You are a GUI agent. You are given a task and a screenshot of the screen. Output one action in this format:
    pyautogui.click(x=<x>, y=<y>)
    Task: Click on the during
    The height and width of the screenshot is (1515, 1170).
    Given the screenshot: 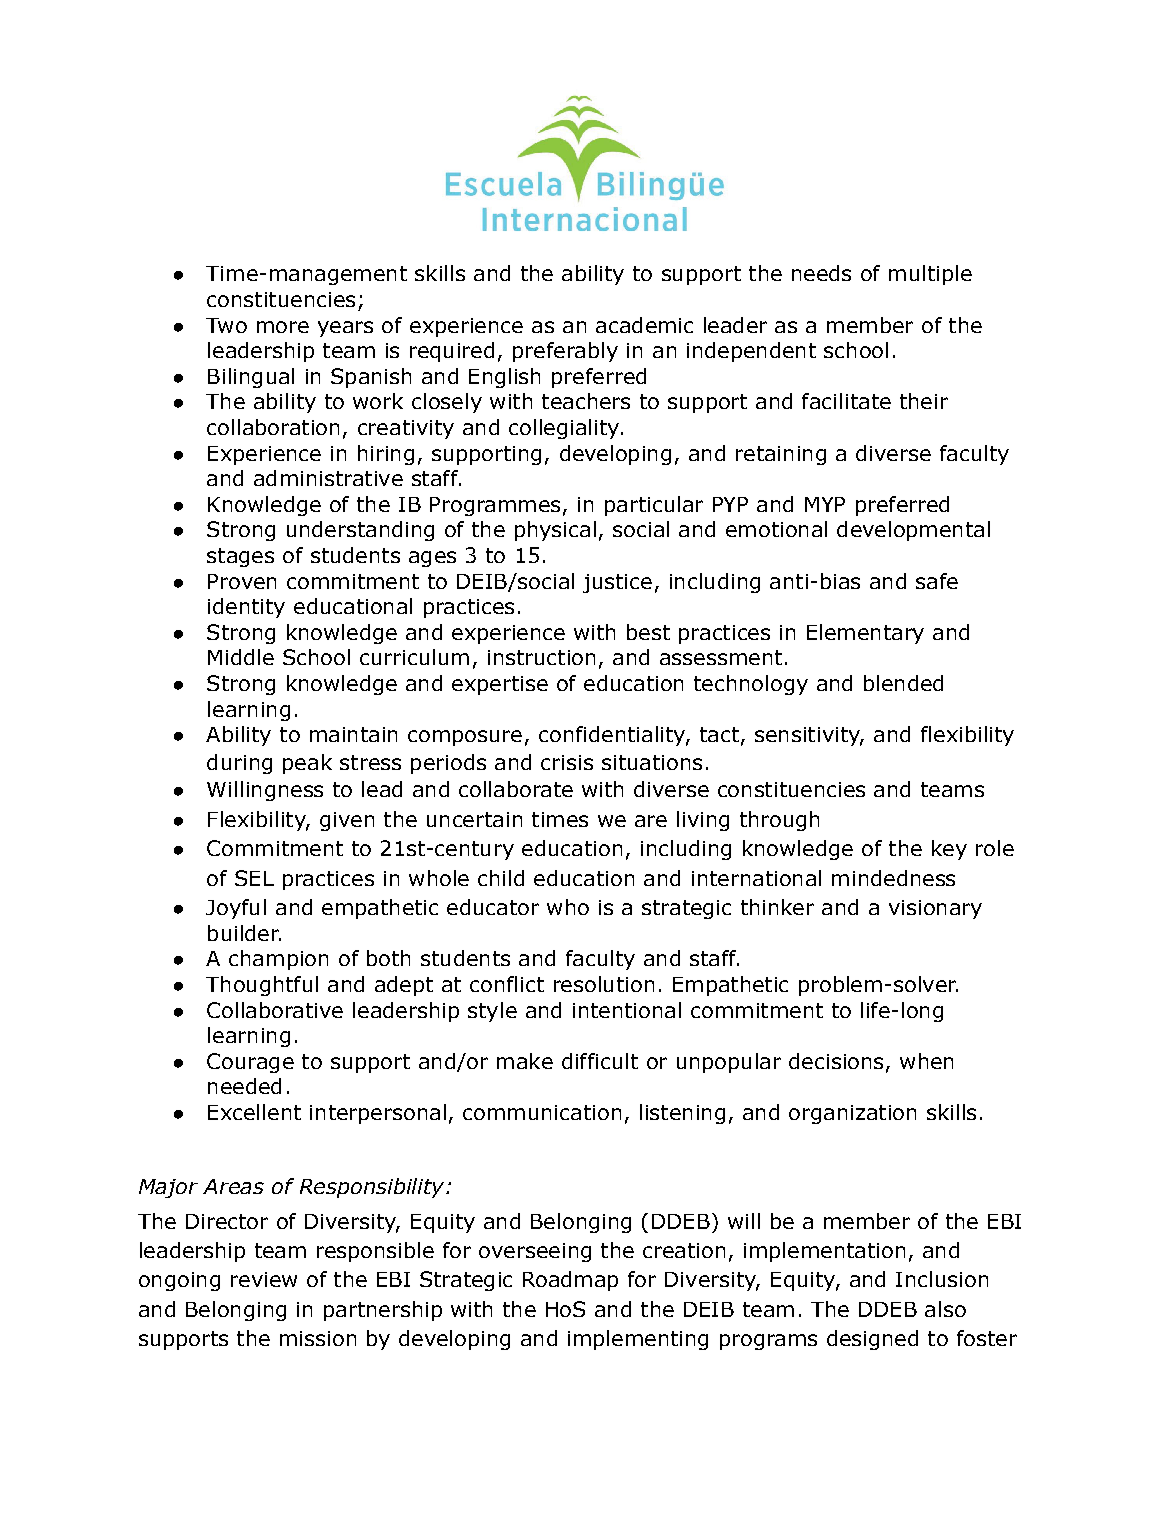 What is the action you would take?
    pyautogui.click(x=239, y=764)
